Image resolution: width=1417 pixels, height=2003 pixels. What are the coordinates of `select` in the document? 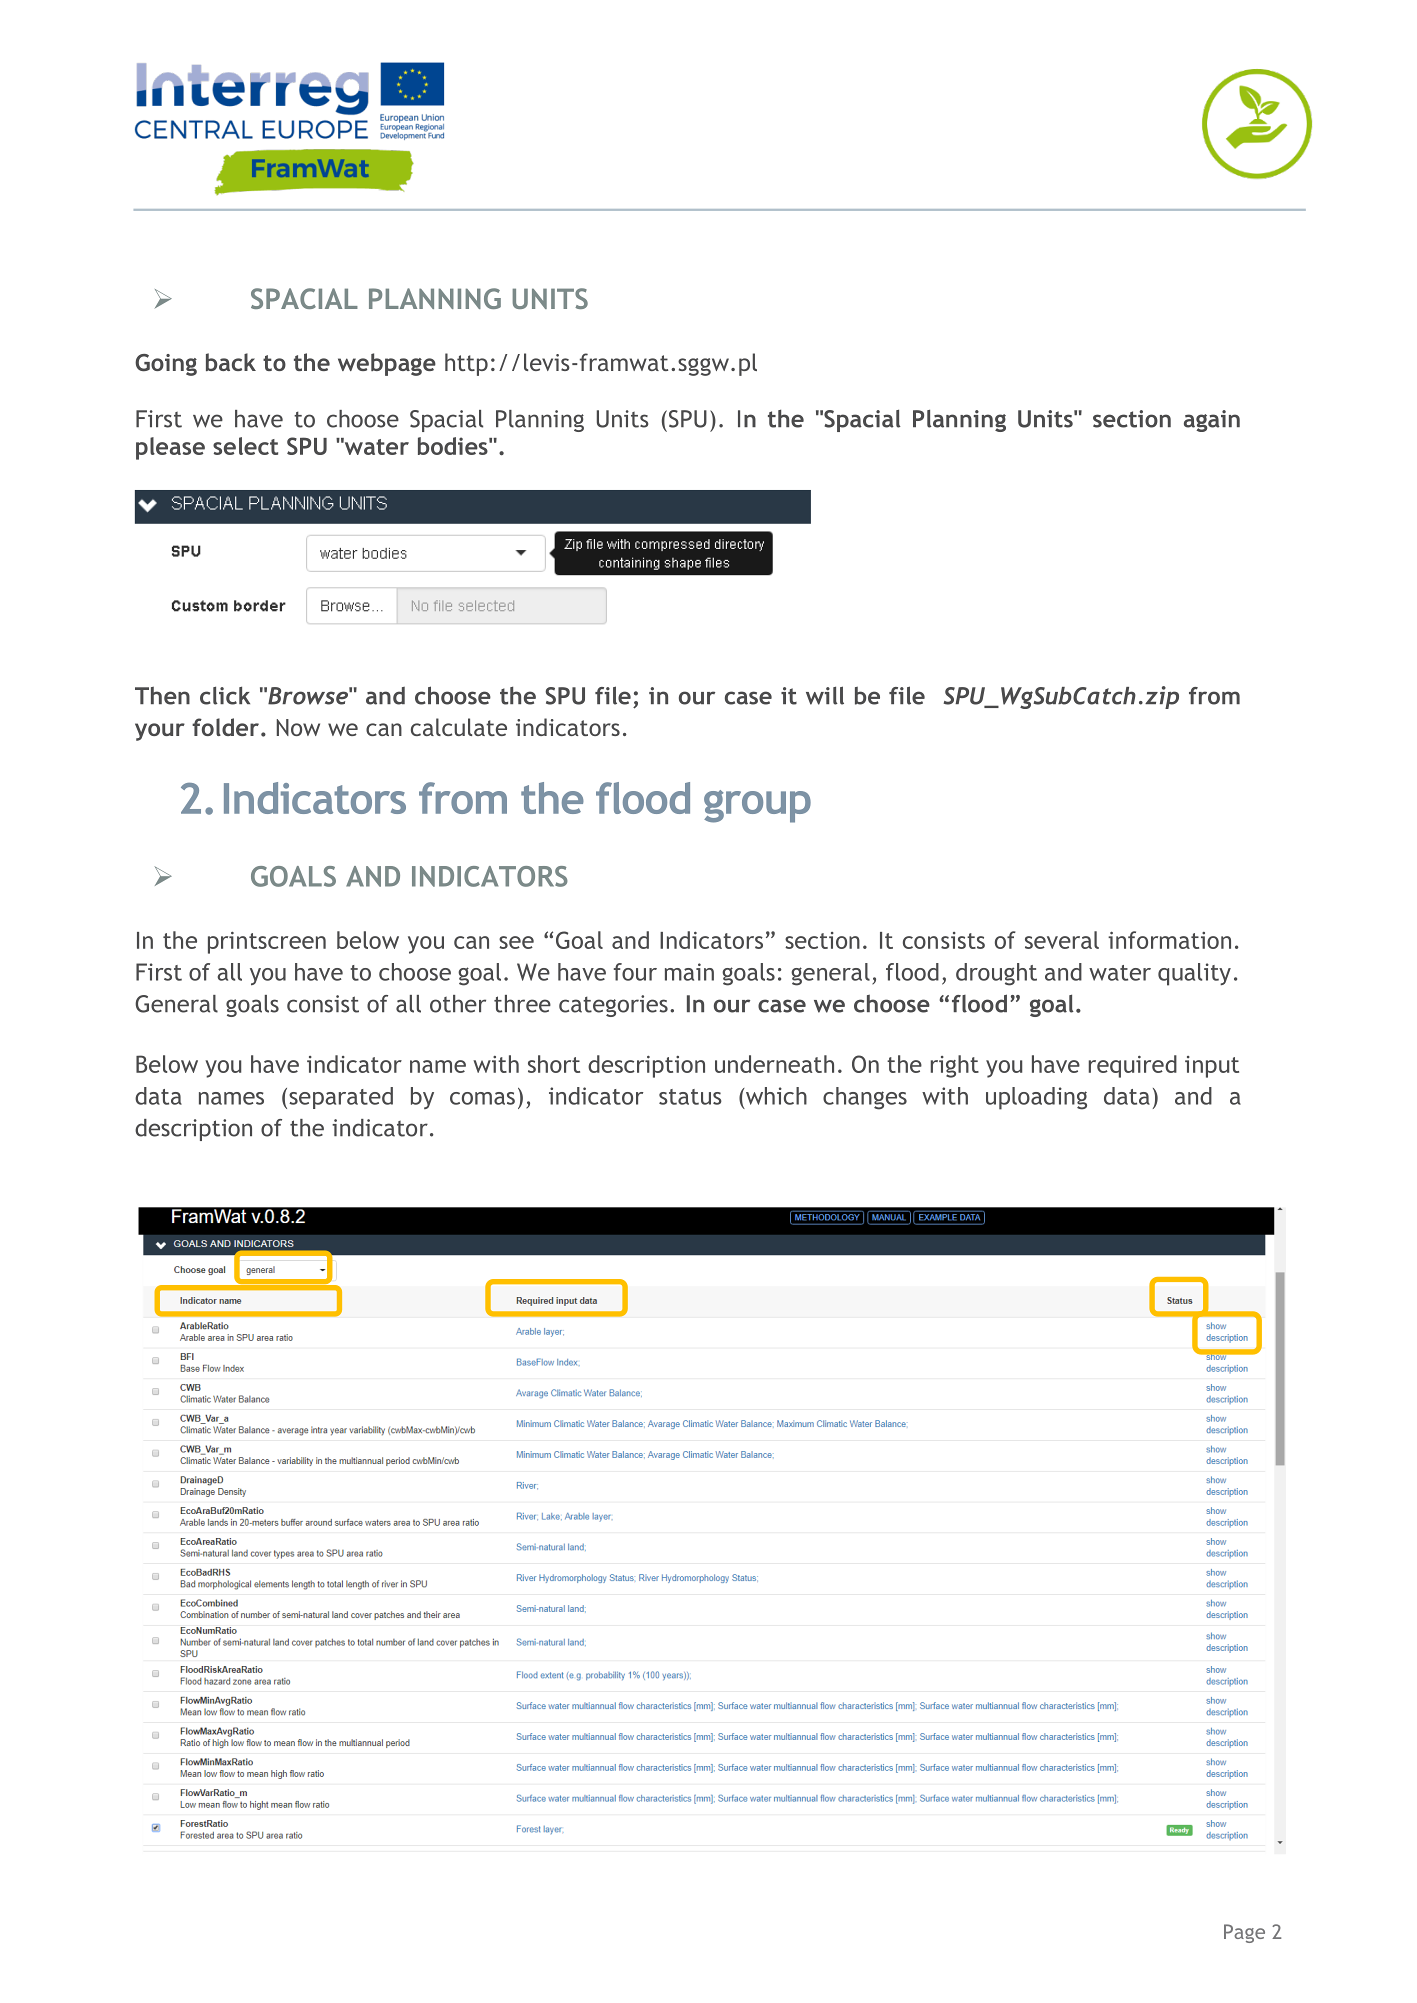 It's located at (245, 446).
